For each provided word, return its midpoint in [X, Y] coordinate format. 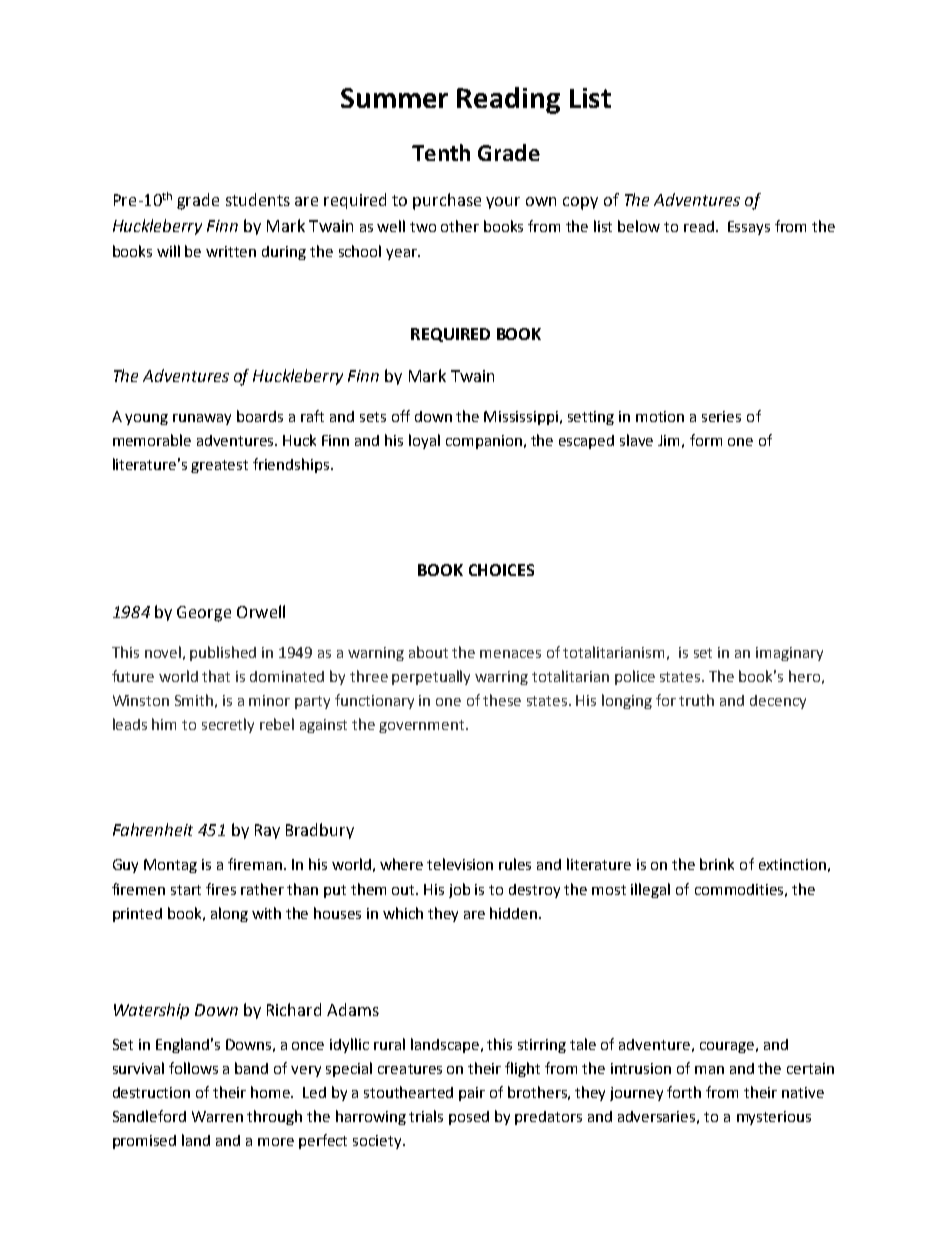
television [460, 864]
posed [469, 1118]
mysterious [774, 1118]
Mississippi [522, 418]
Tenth [441, 152]
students [258, 199]
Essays [749, 228]
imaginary [789, 654]
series [721, 416]
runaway [202, 419]
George [204, 614]
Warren [217, 1116]
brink [717, 864]
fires [221, 889]
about [428, 652]
